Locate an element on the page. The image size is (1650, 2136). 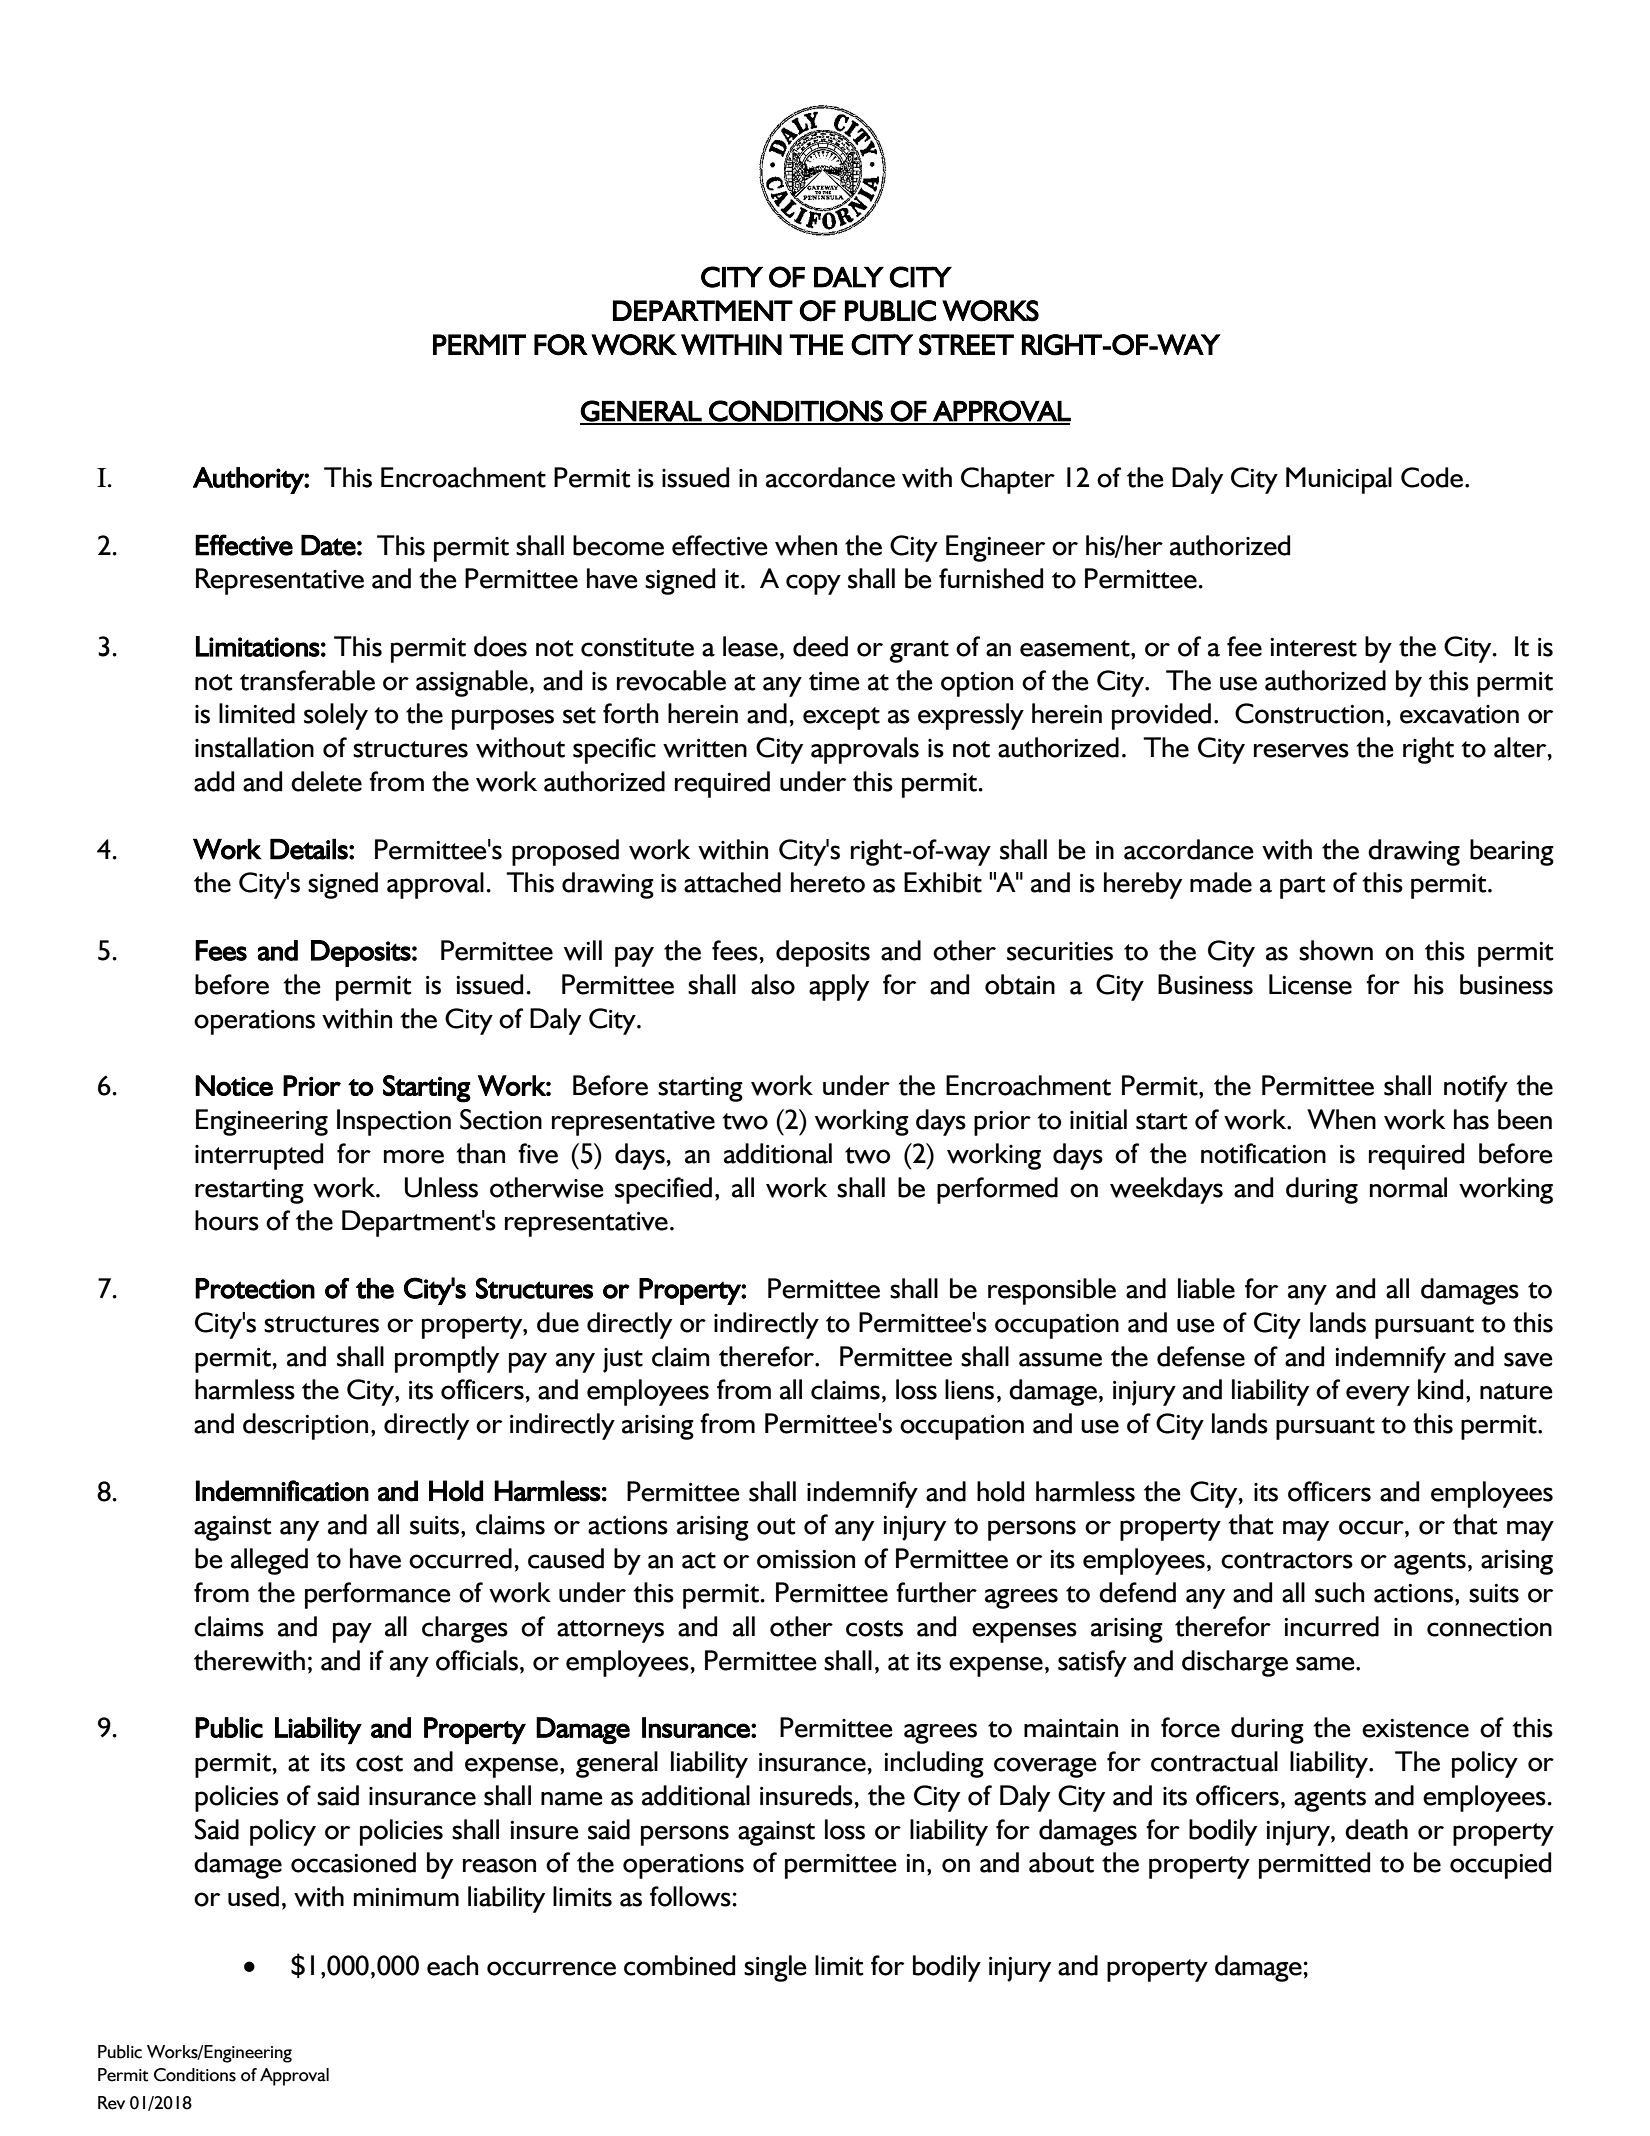
minimum is located at coordinates (406, 1897).
